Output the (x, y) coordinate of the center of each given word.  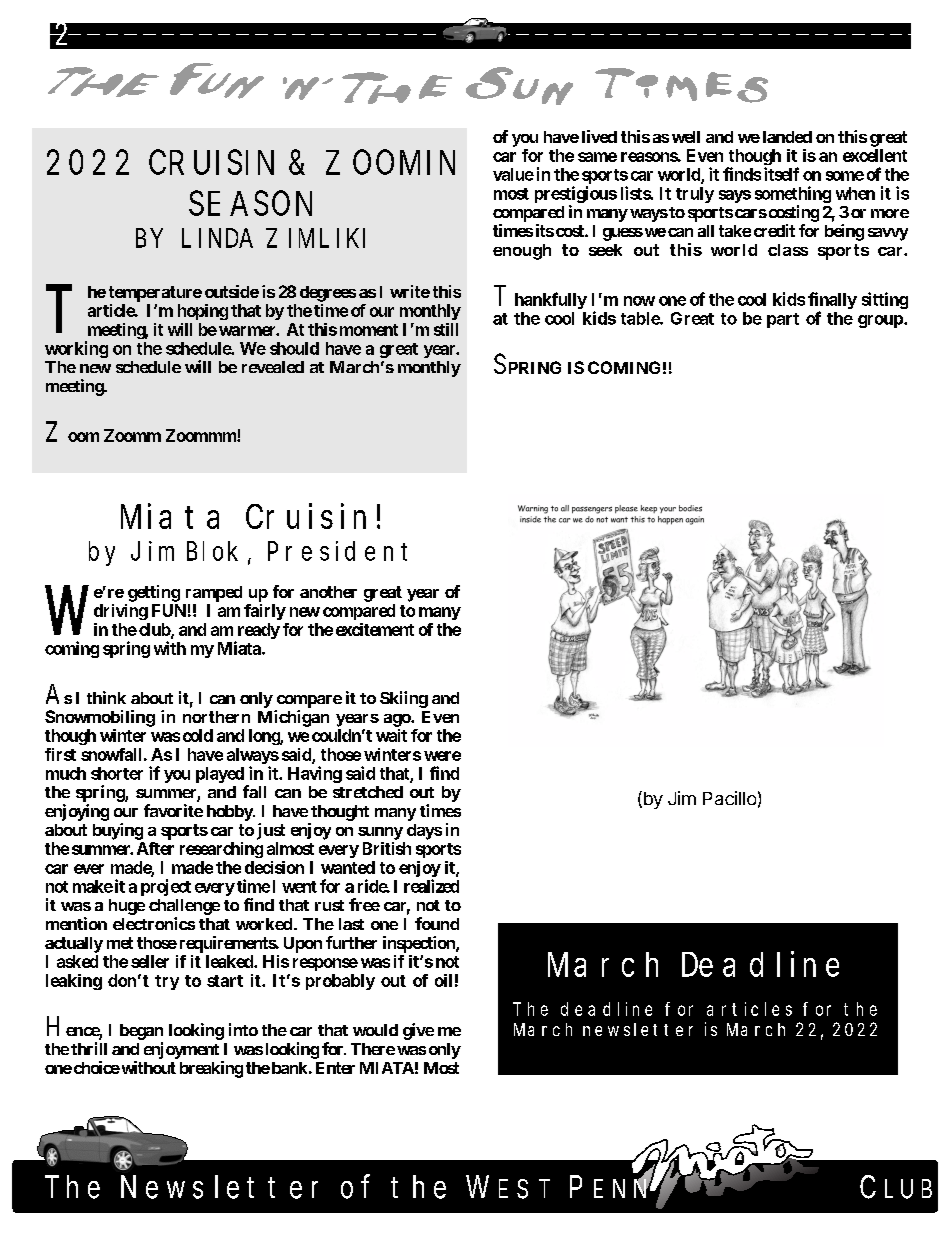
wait (391, 735)
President (337, 551)
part (783, 320)
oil (443, 980)
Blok (212, 551)
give (418, 1031)
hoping (203, 312)
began (141, 1032)
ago (398, 720)
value (513, 174)
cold (198, 735)
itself (781, 174)
